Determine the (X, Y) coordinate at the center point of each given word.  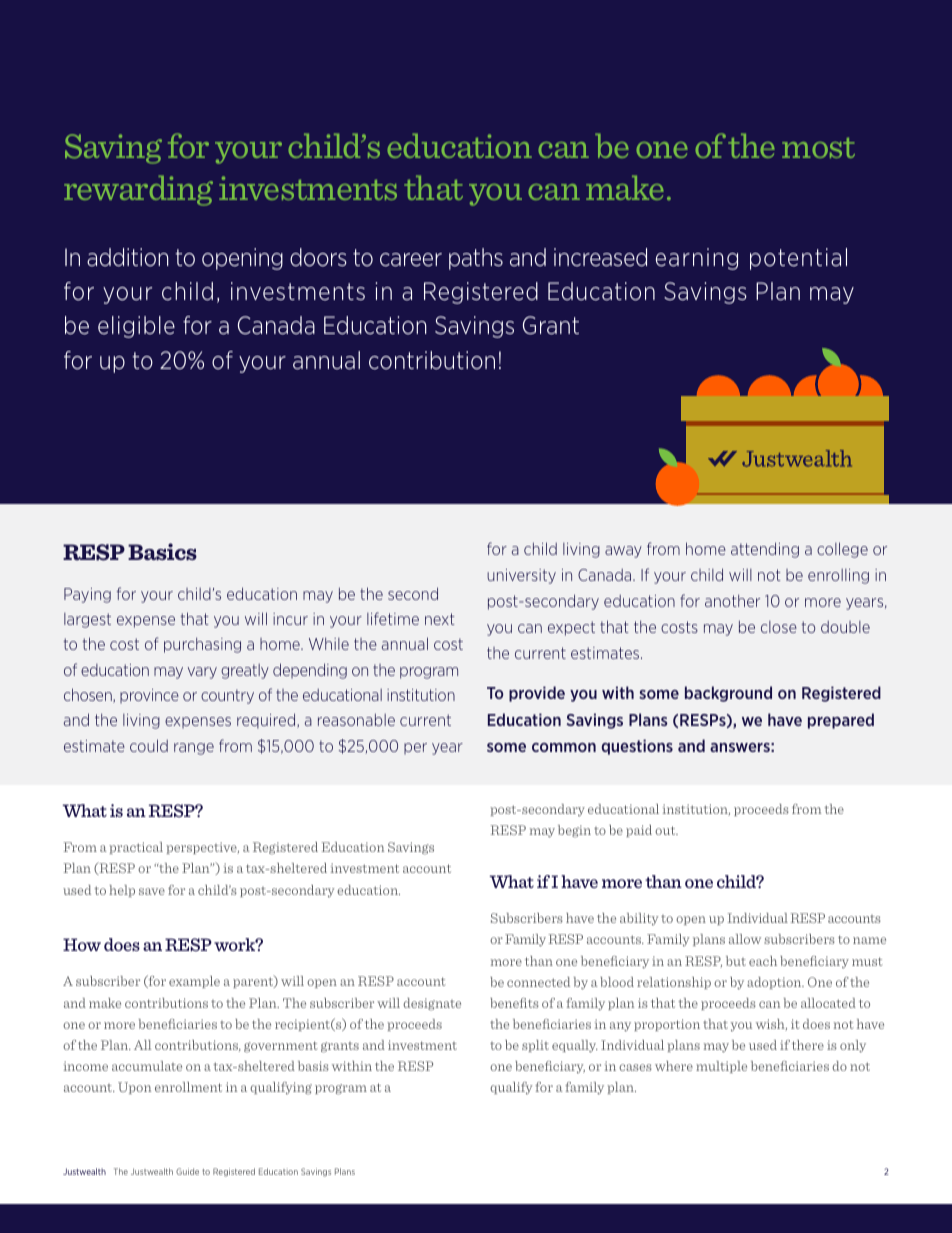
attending (765, 550)
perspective (202, 848)
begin (574, 831)
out (666, 830)
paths (476, 259)
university (521, 576)
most (818, 147)
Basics (162, 551)
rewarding (138, 190)
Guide (187, 1171)
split (535, 1046)
